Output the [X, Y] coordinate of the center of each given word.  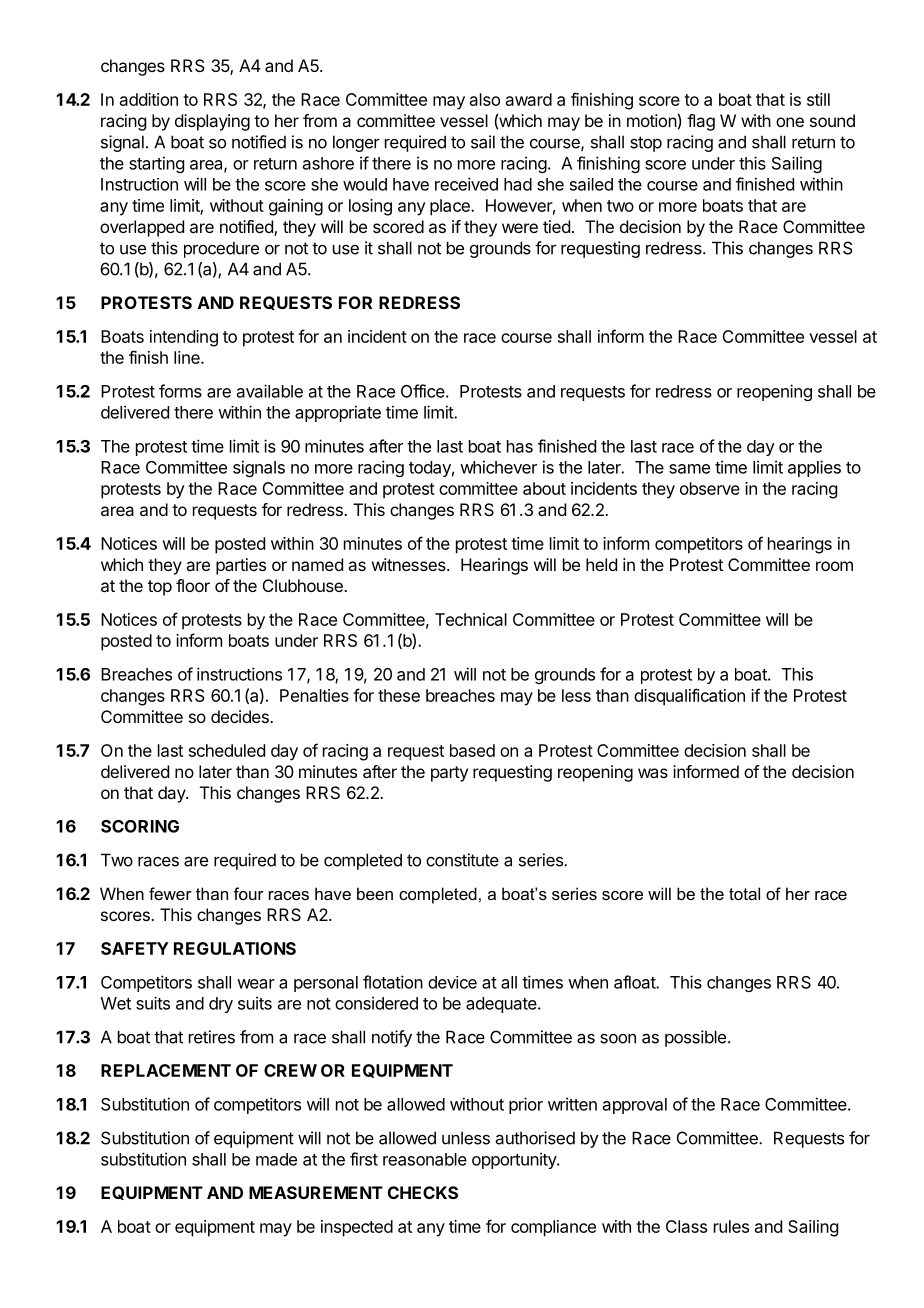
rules [731, 1226]
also [485, 99]
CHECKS [423, 1192]
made [276, 1159]
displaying [212, 122]
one [790, 122]
